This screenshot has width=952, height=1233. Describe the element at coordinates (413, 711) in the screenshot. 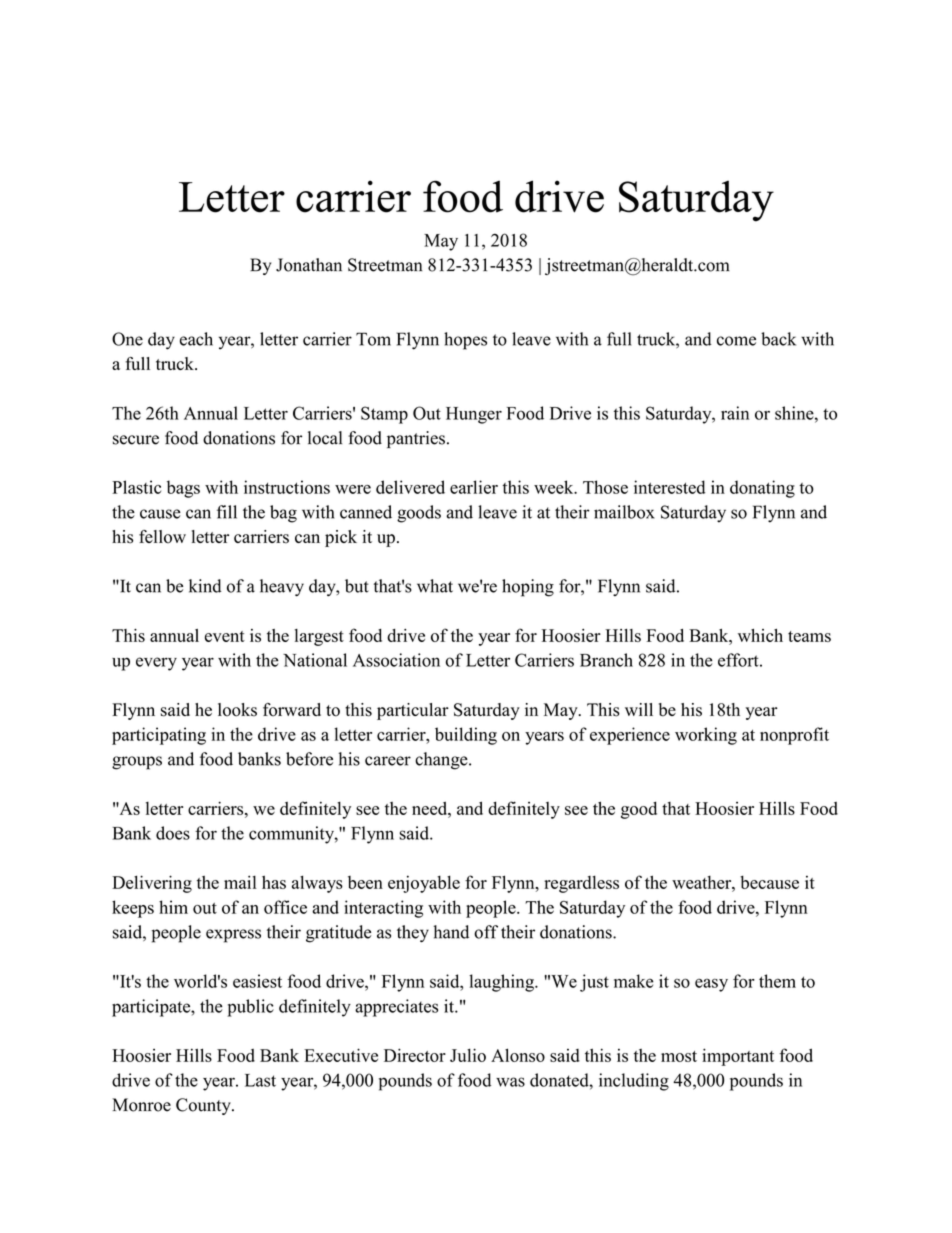

I see `particular` at that location.
